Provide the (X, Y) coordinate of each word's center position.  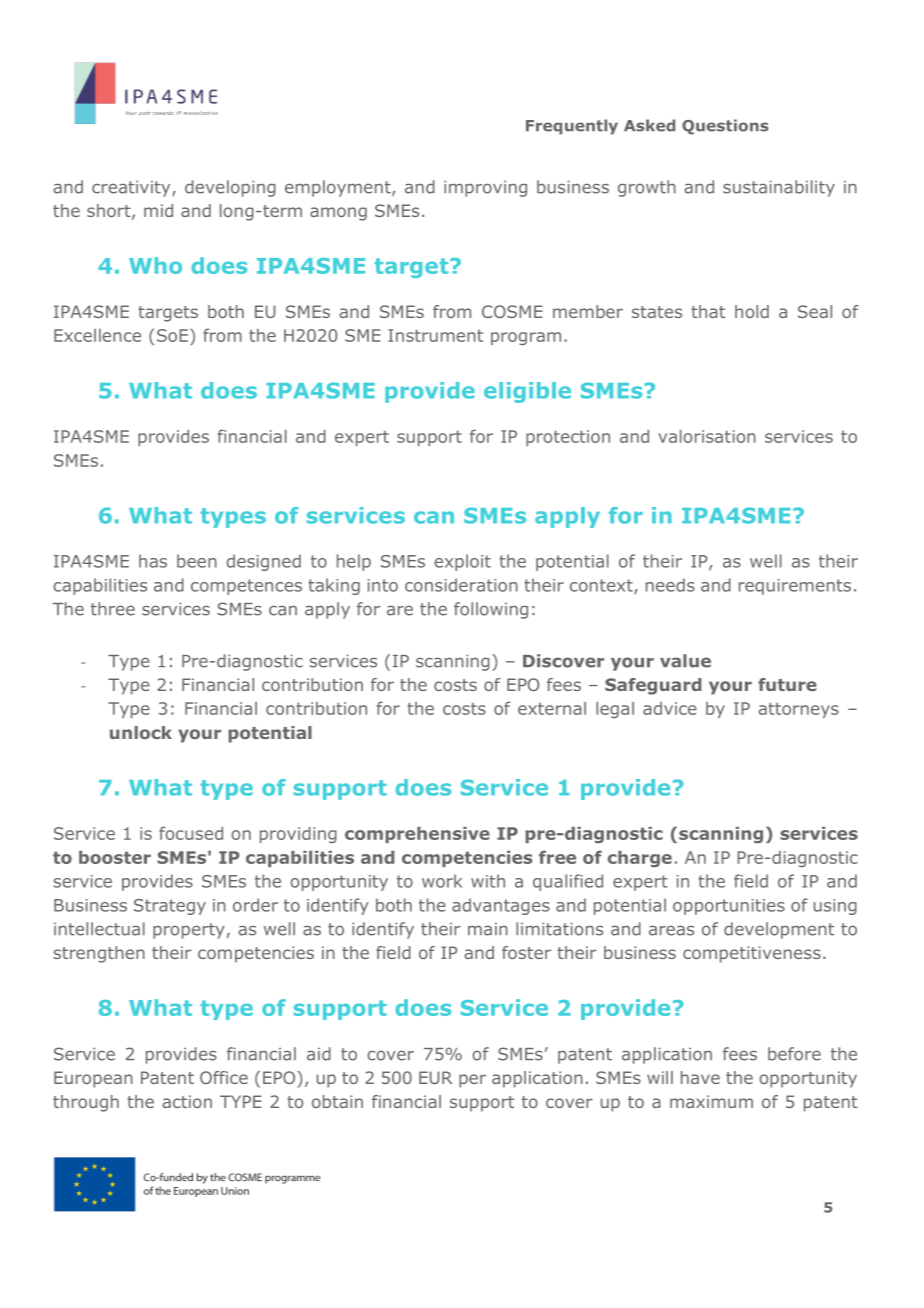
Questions (725, 127)
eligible (527, 392)
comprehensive (417, 835)
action (187, 1101)
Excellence (97, 335)
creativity (132, 188)
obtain (337, 1101)
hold (752, 311)
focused (191, 833)
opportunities (729, 907)
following (491, 610)
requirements (795, 587)
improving (485, 188)
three (113, 609)
